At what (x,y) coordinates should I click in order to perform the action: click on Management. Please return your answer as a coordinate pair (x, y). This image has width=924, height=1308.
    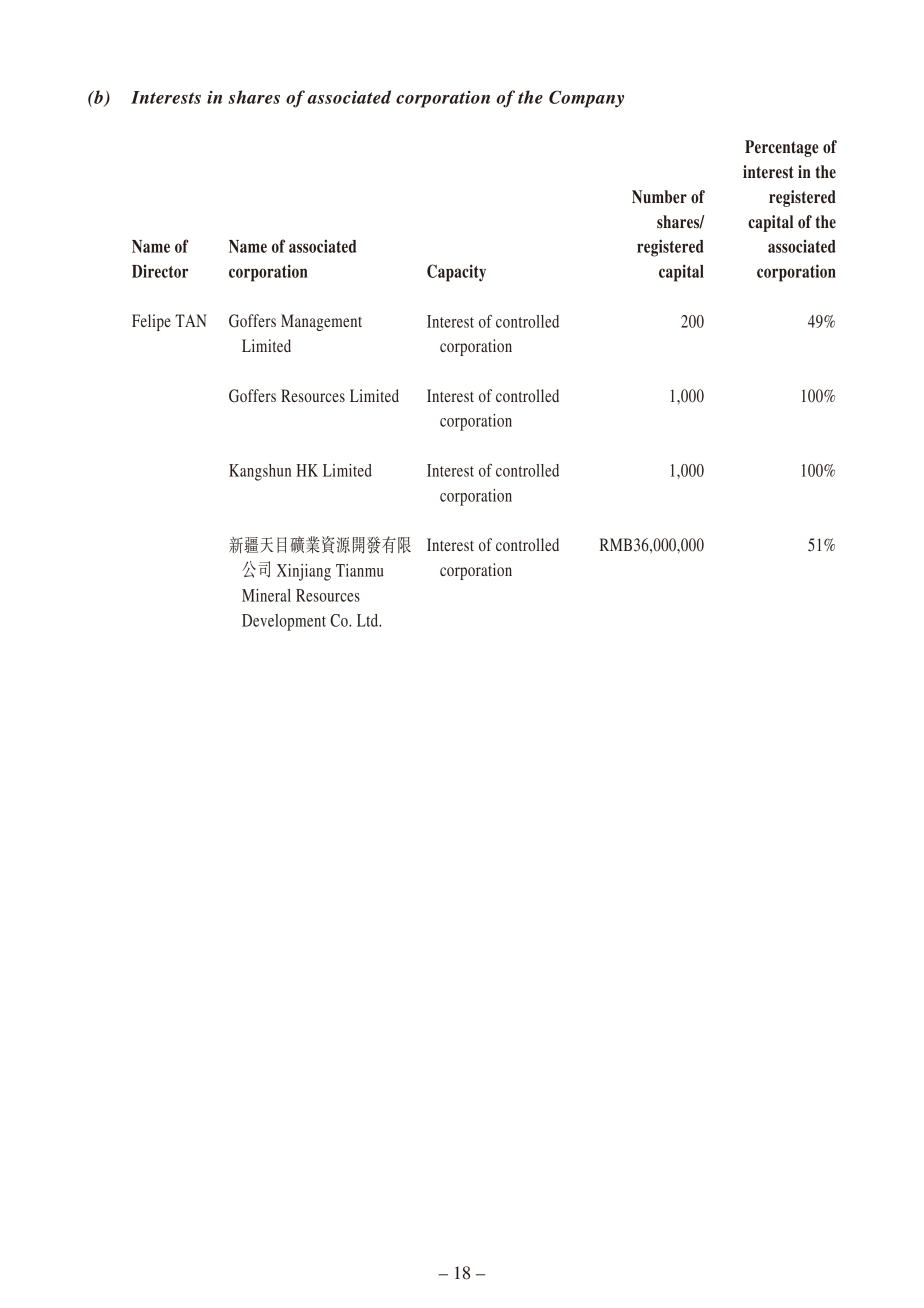
    Looking at the image, I should click on (321, 322).
